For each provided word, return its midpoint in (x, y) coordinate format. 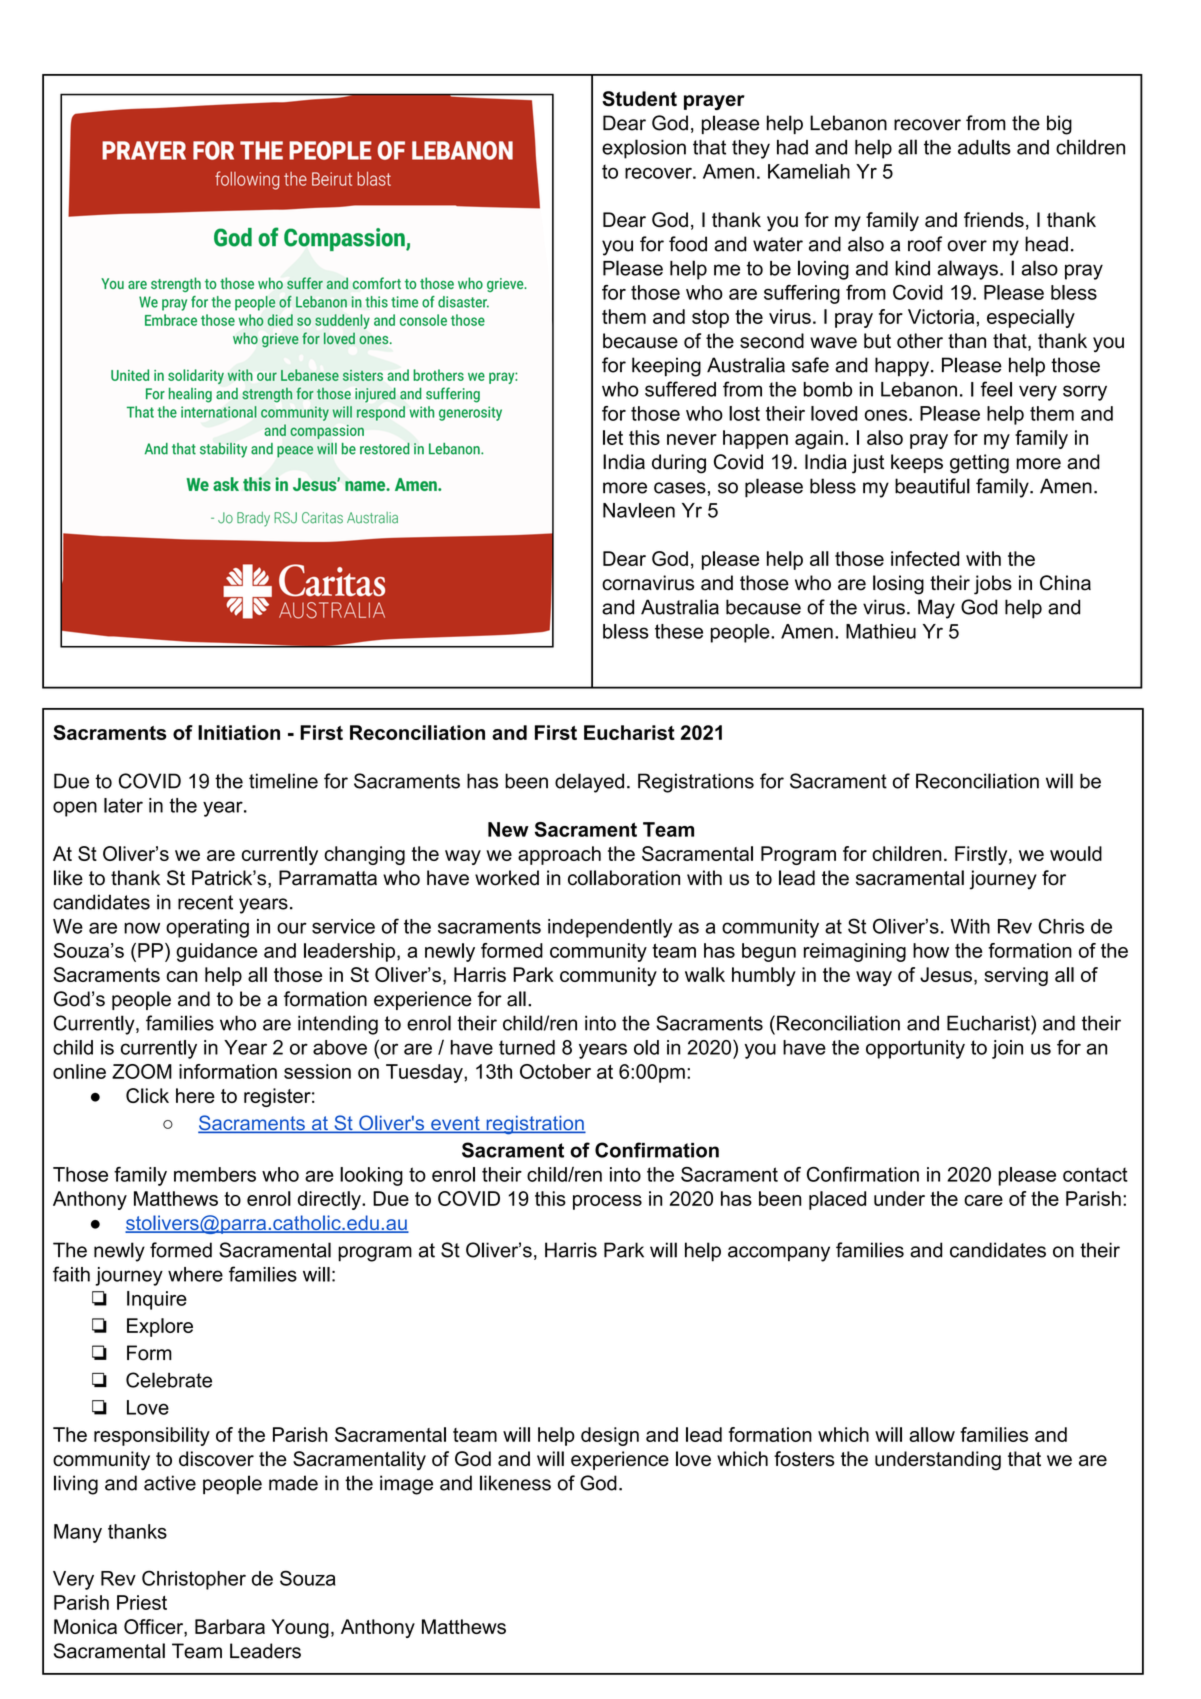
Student (639, 98)
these (679, 631)
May (936, 609)
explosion (644, 149)
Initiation (239, 732)
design (610, 1436)
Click (147, 1095)
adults (984, 147)
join (1007, 1049)
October (555, 1071)
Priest (142, 1602)
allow (932, 1434)
